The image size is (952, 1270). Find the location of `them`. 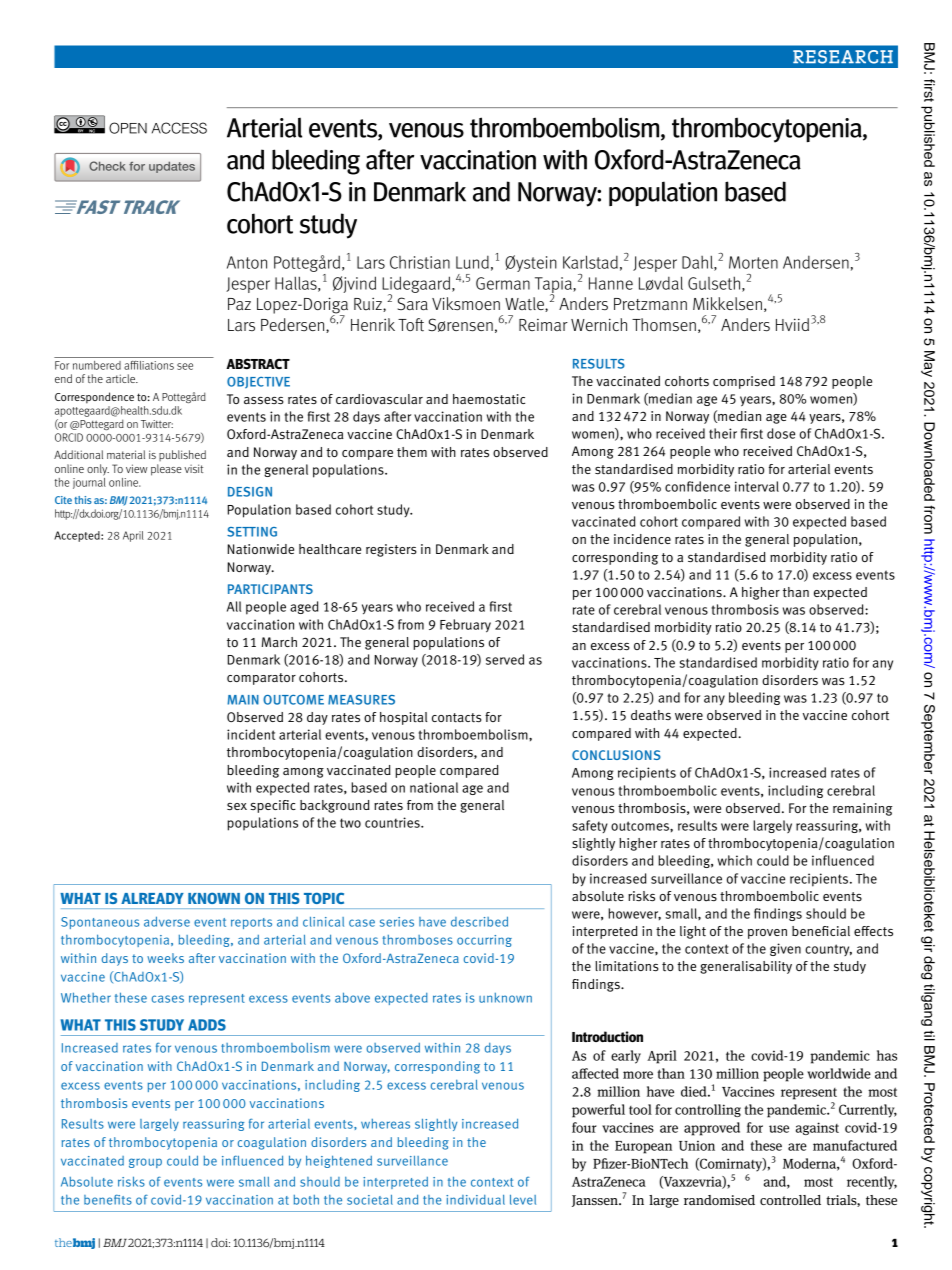

them is located at coordinates (412, 452).
